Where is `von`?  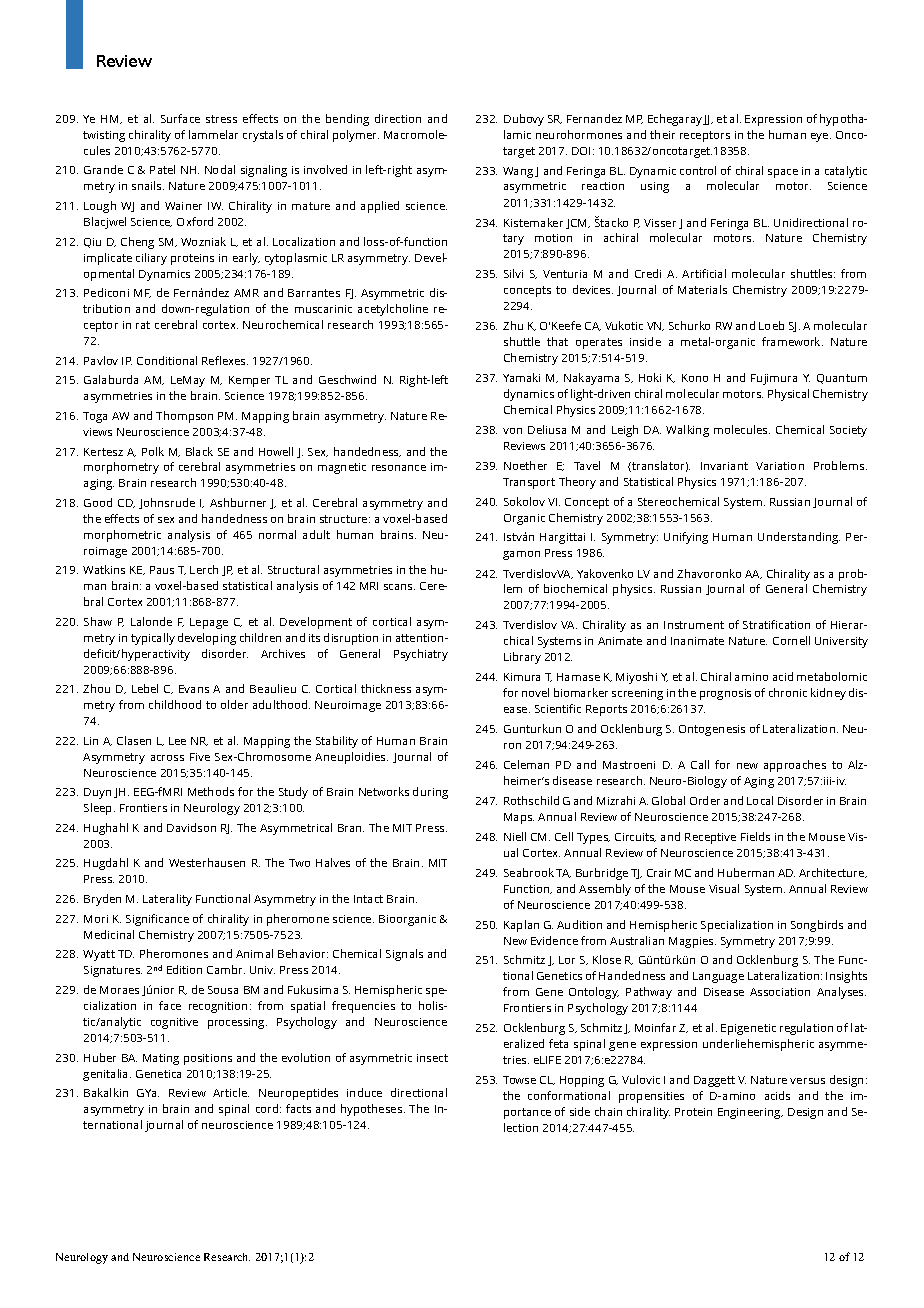
von is located at coordinates (512, 431).
